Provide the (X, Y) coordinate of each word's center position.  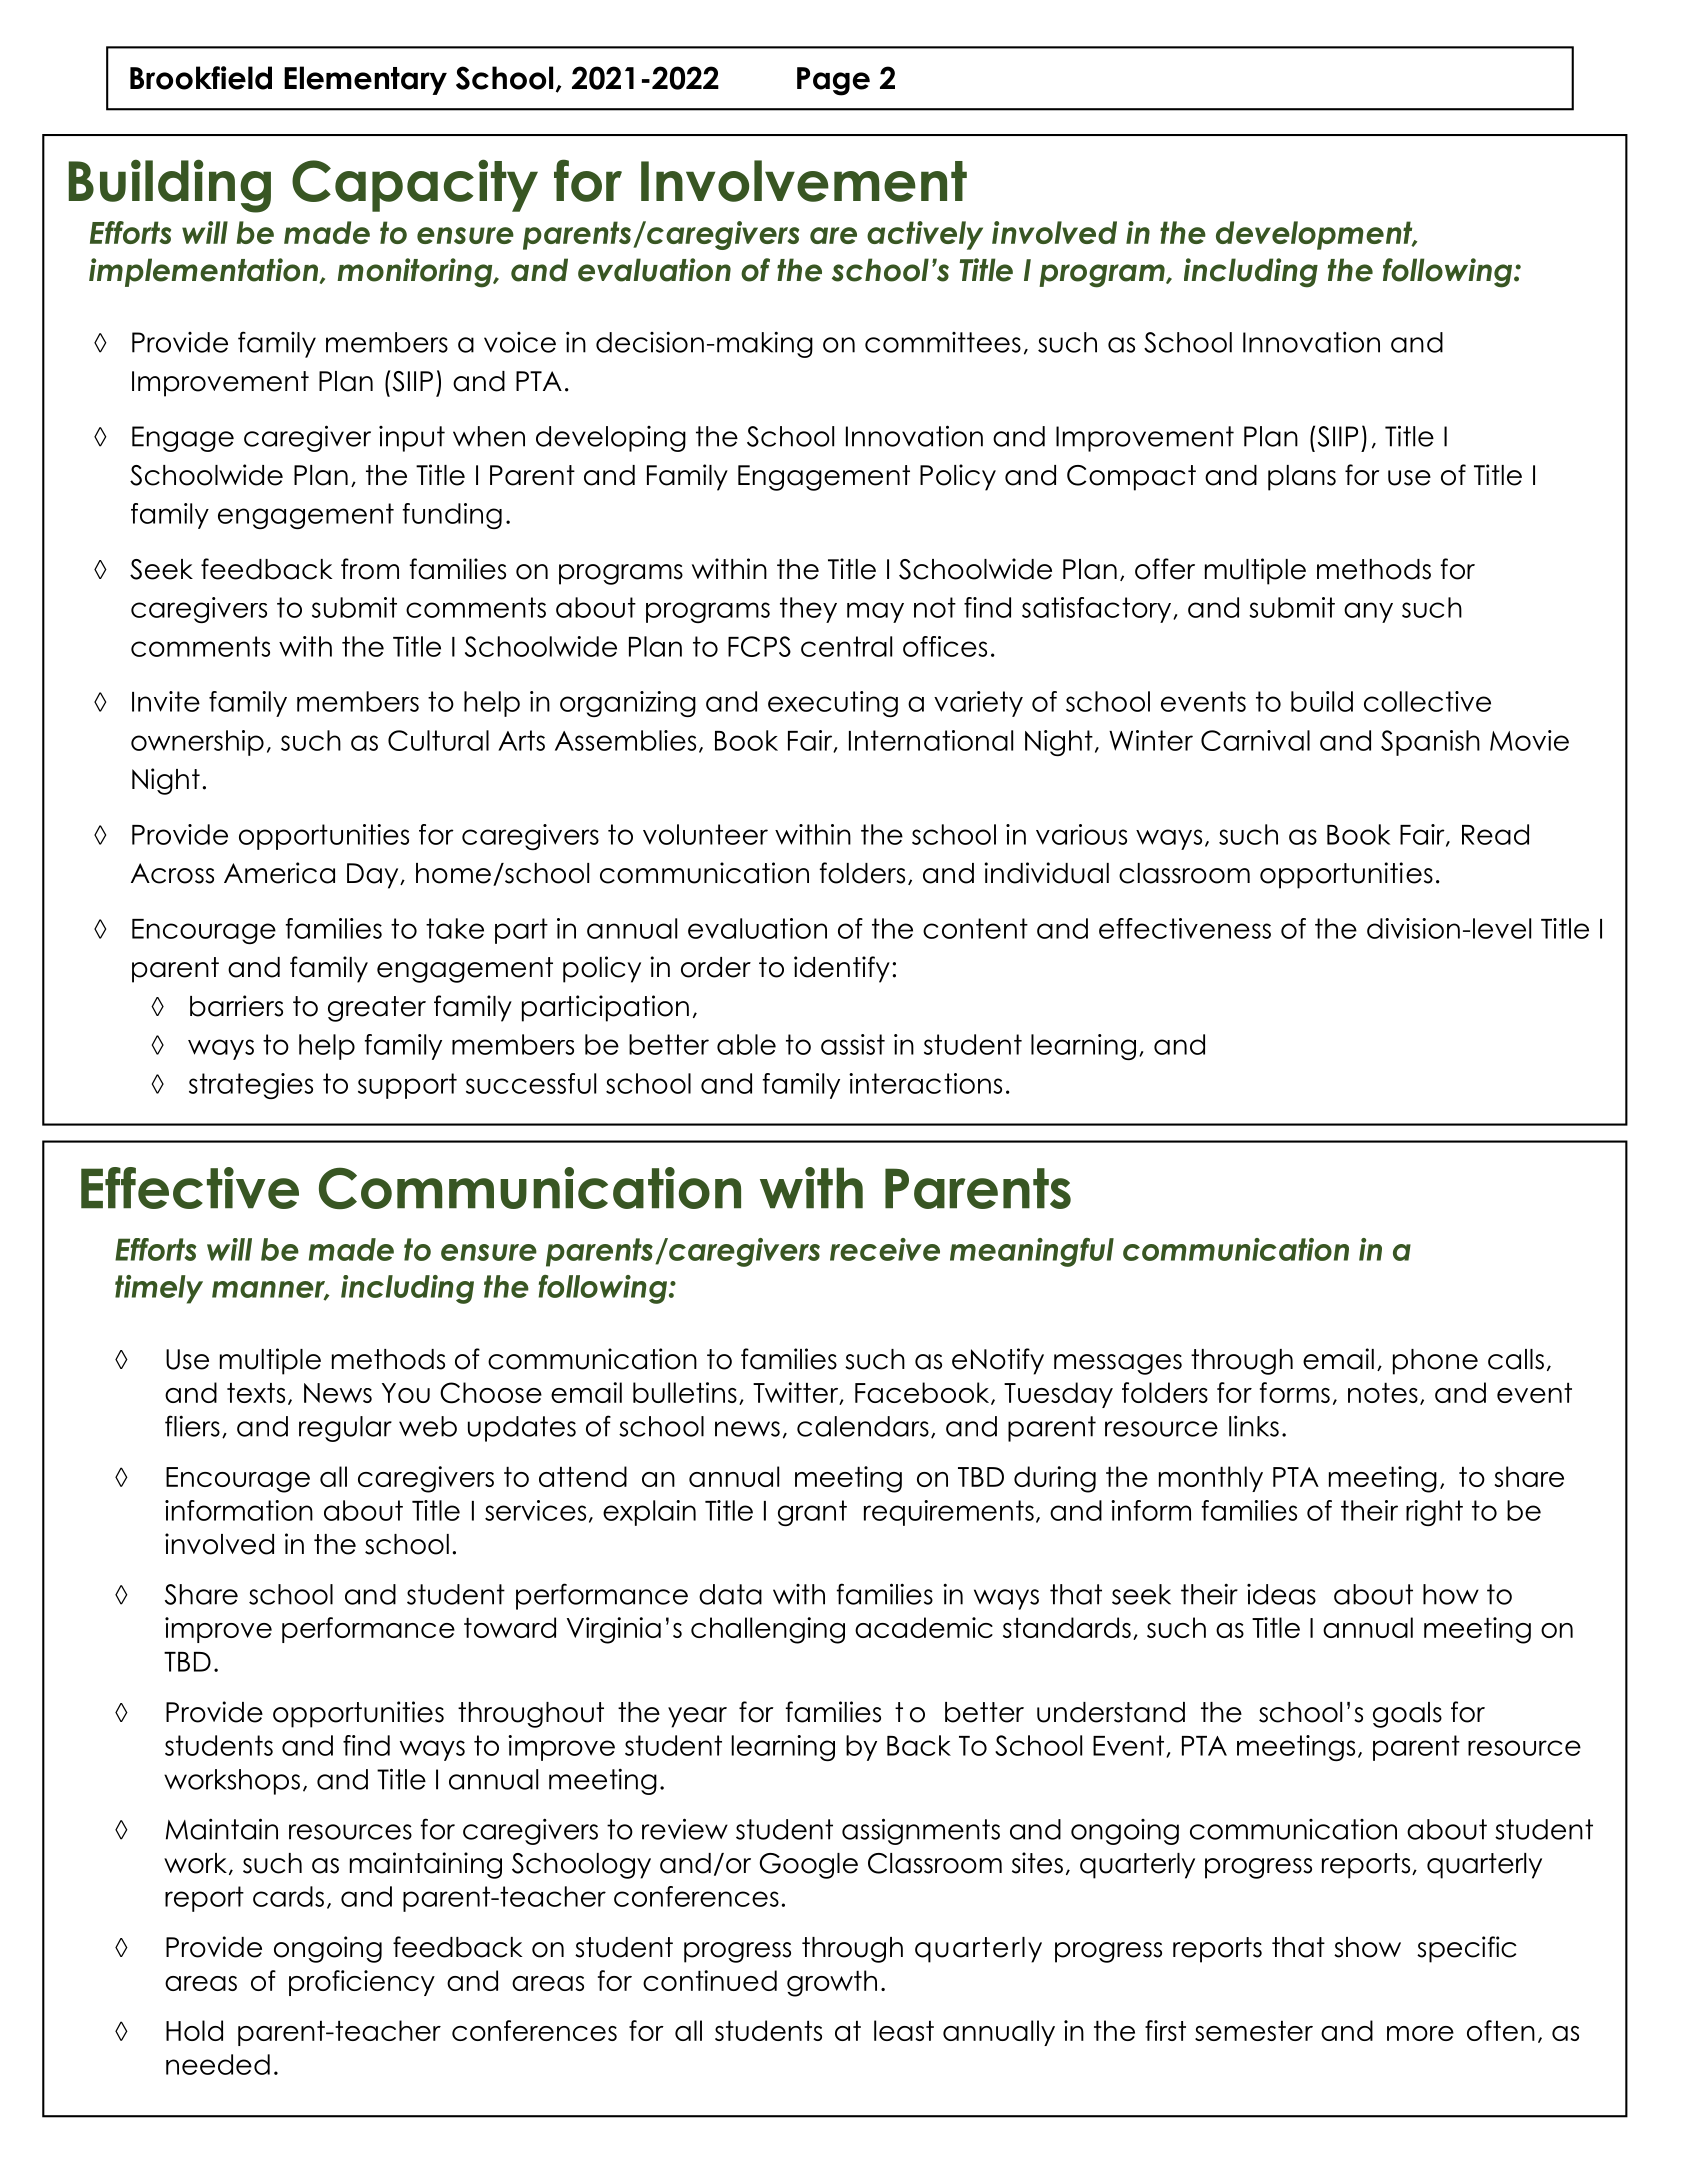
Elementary (365, 80)
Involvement (804, 181)
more (1420, 2033)
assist (853, 1044)
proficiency (362, 1983)
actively (925, 235)
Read (1495, 834)
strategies (251, 1086)
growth (832, 1983)
